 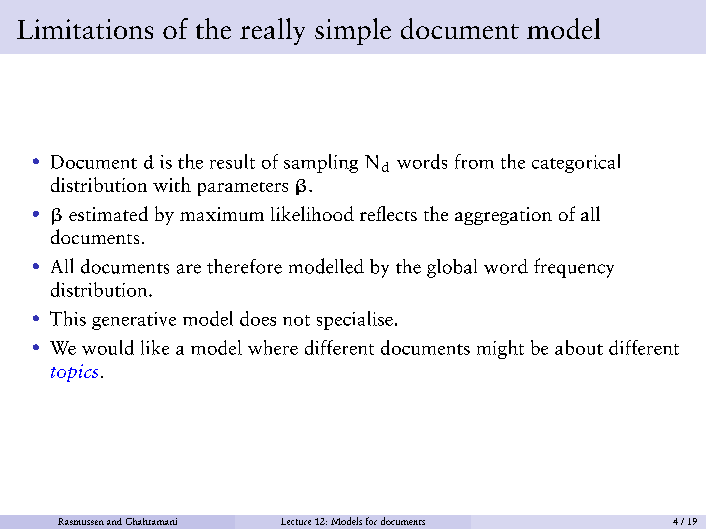 I want to click on are, so click(x=189, y=269).
